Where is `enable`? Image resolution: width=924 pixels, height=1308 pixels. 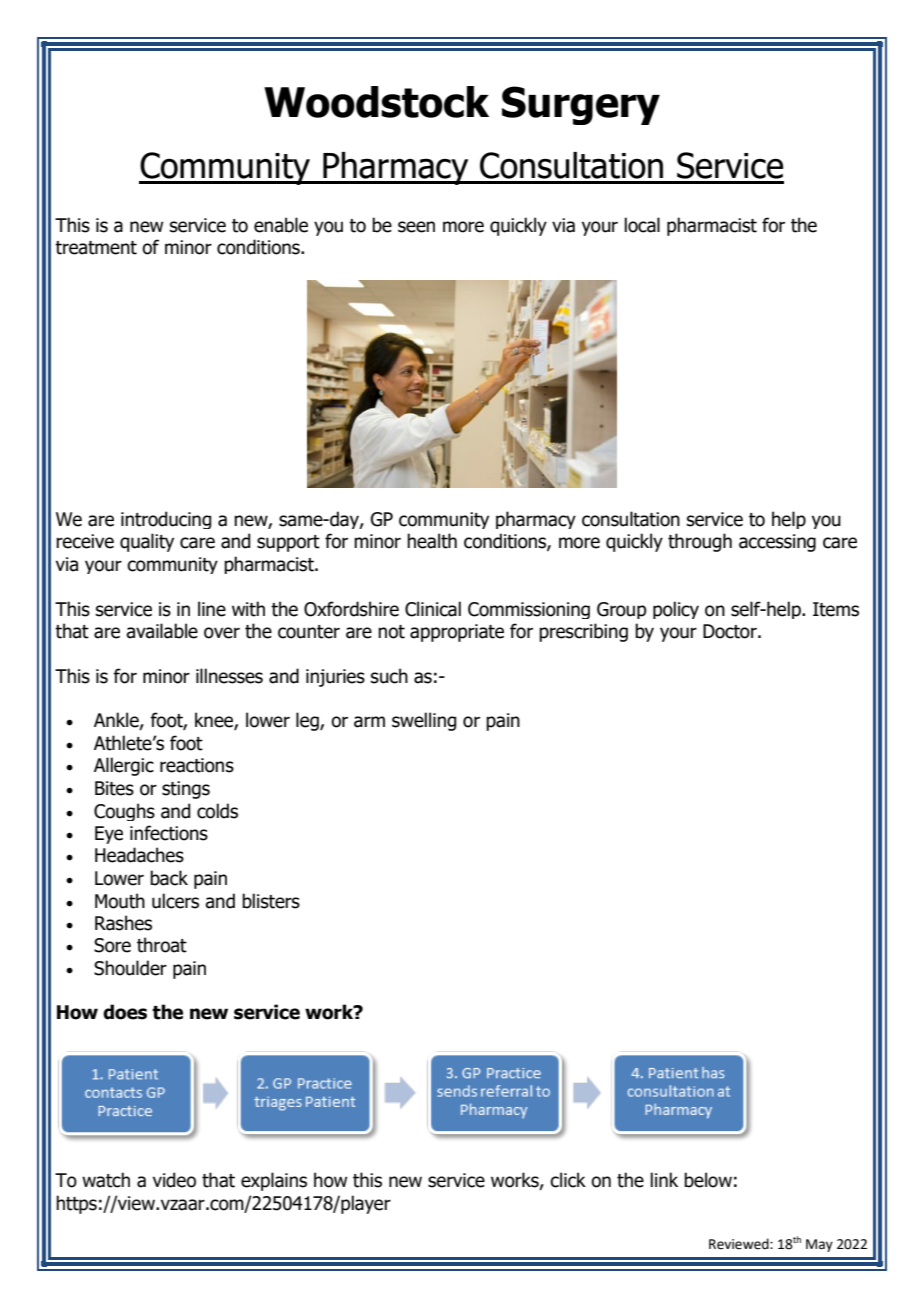 enable is located at coordinates (281, 225).
